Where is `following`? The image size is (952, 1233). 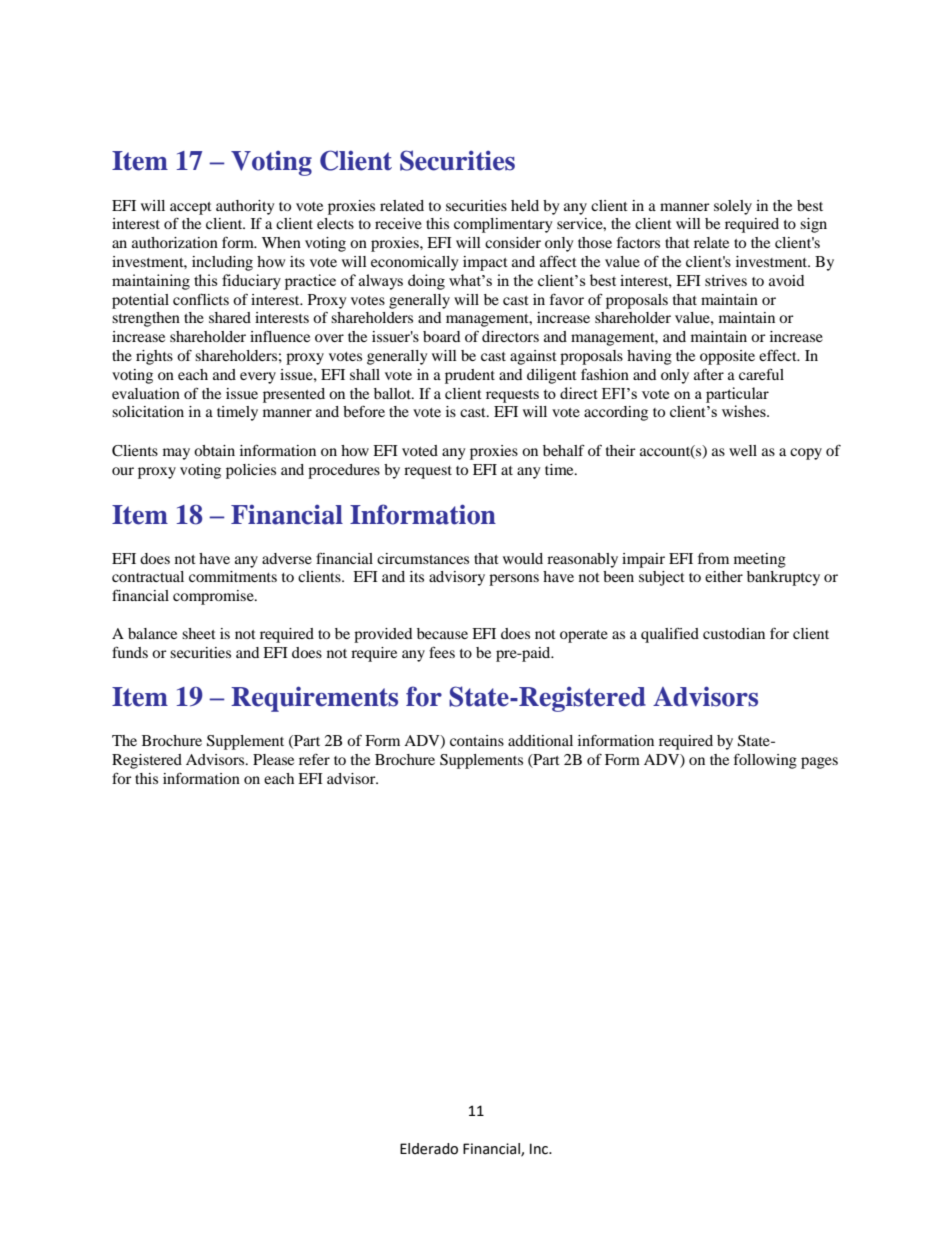 following is located at coordinates (765, 761).
